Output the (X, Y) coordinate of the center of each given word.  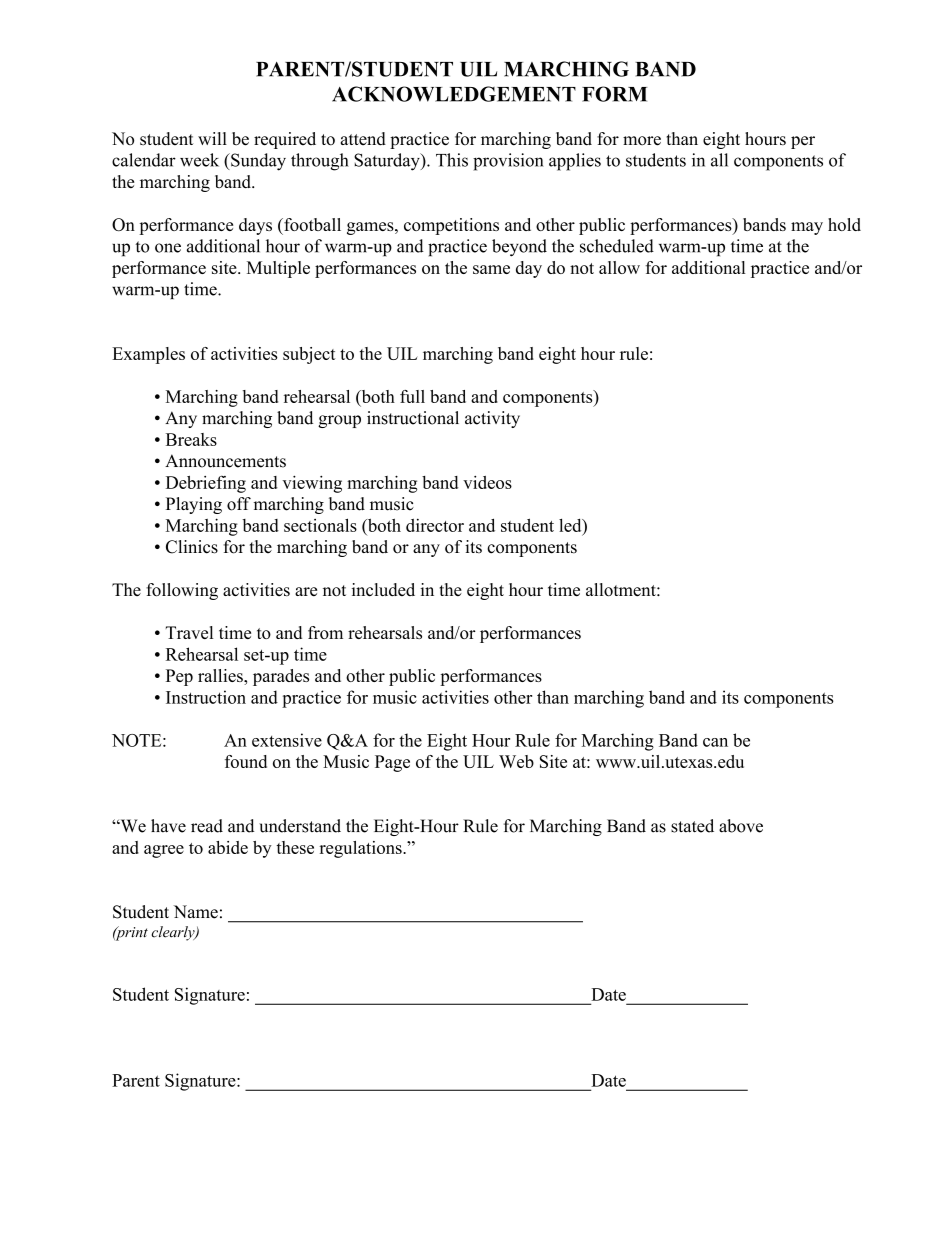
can (715, 742)
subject (309, 355)
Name (196, 912)
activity (492, 419)
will (212, 138)
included (383, 589)
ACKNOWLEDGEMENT (454, 94)
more (642, 141)
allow (619, 267)
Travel (189, 632)
